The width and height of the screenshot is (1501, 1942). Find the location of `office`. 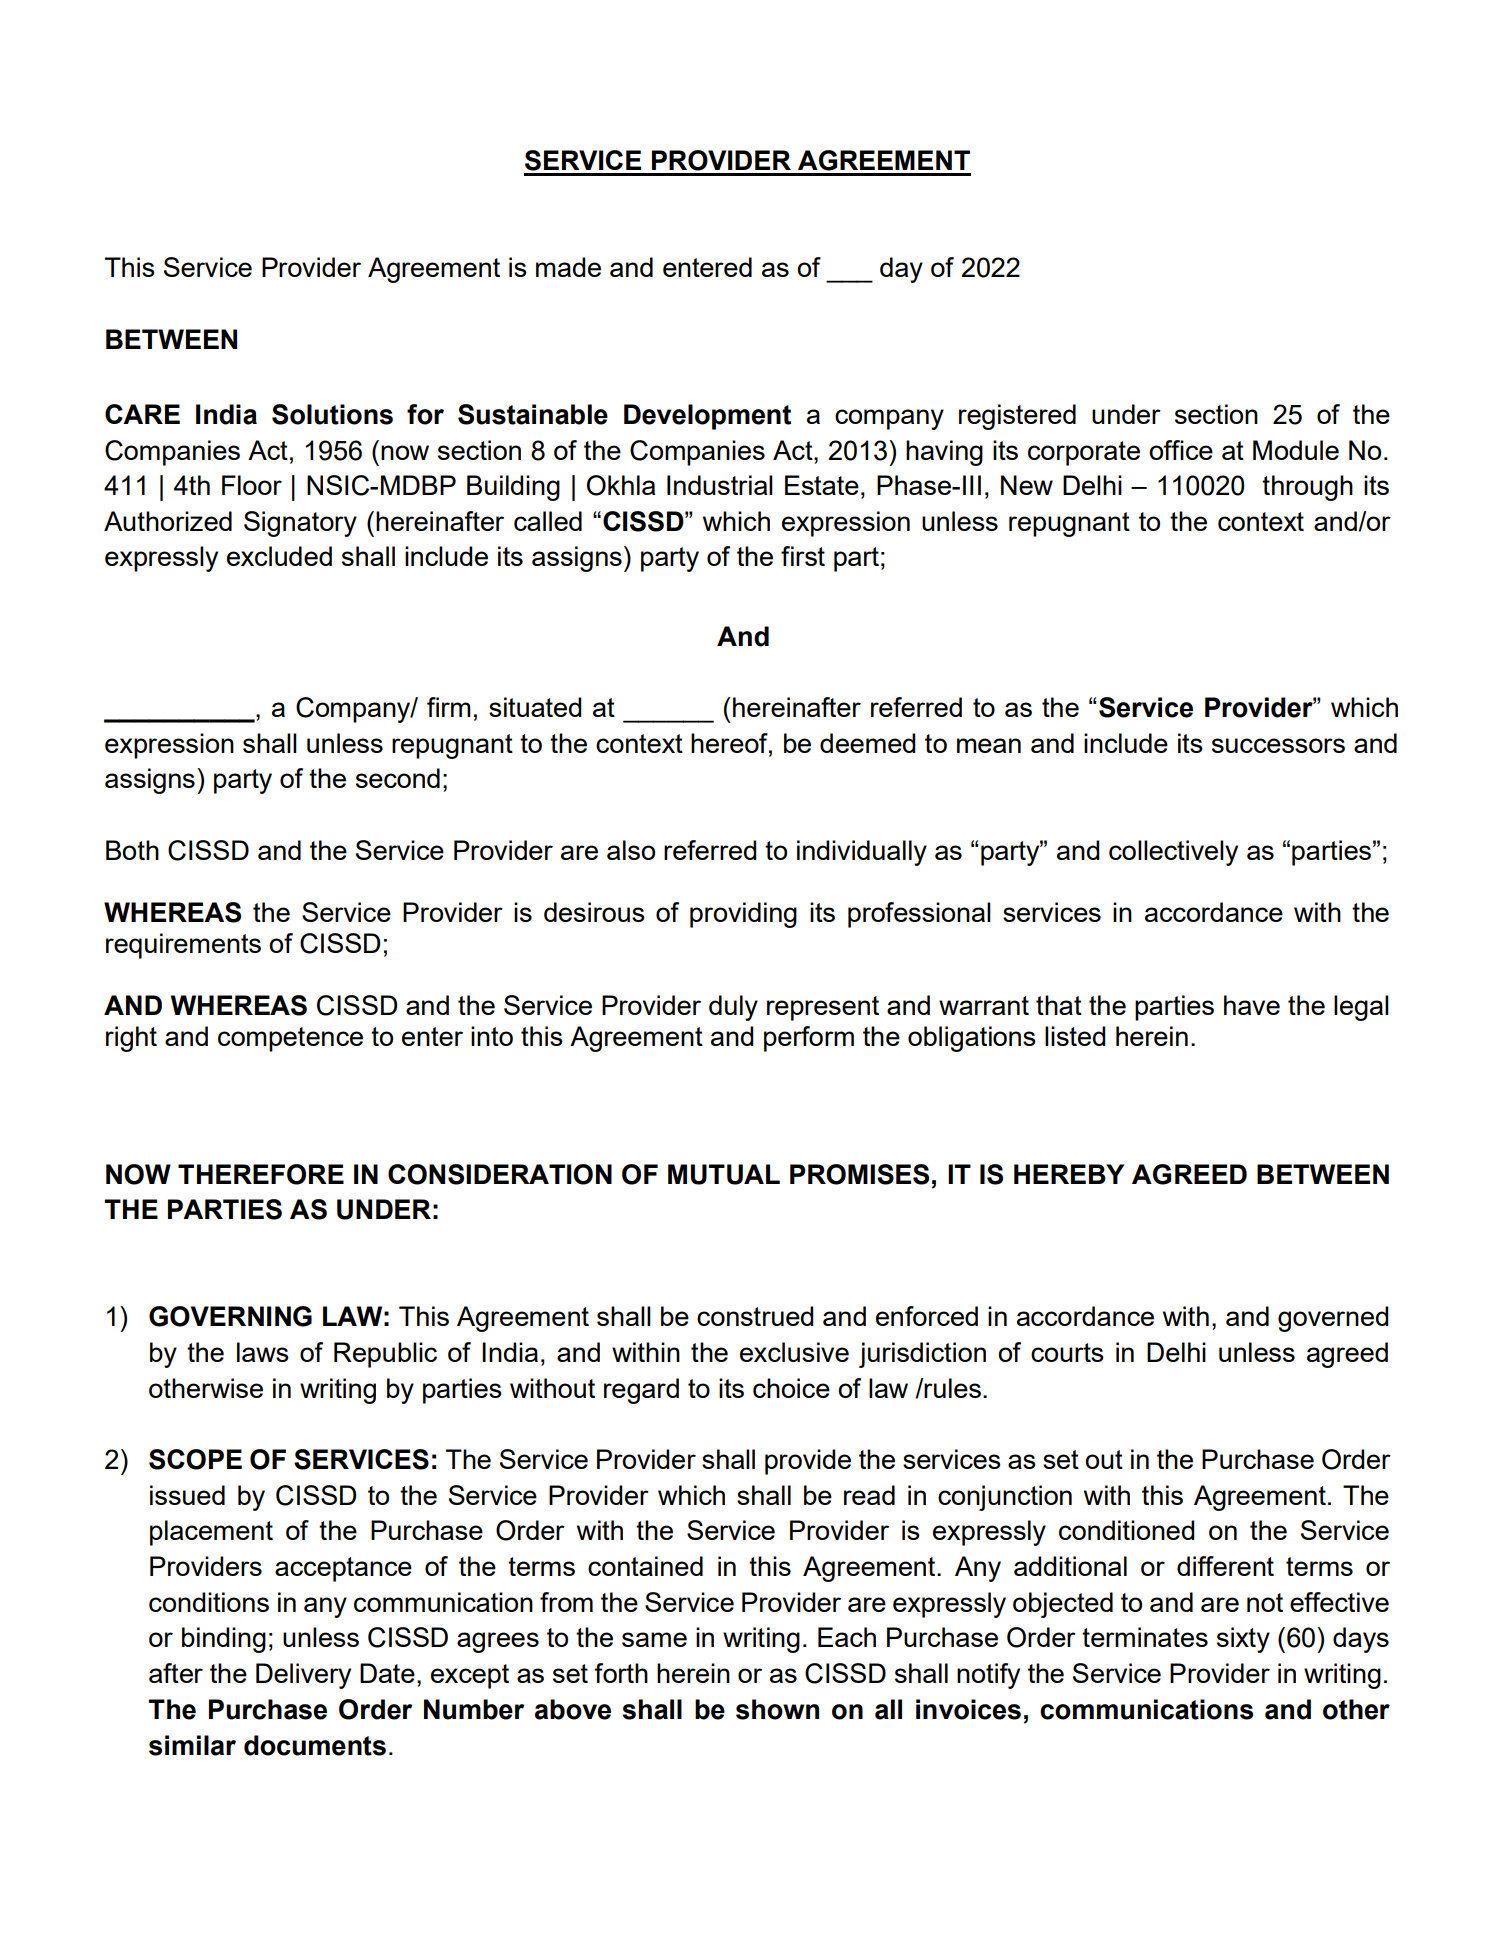

office is located at coordinates (1181, 450).
